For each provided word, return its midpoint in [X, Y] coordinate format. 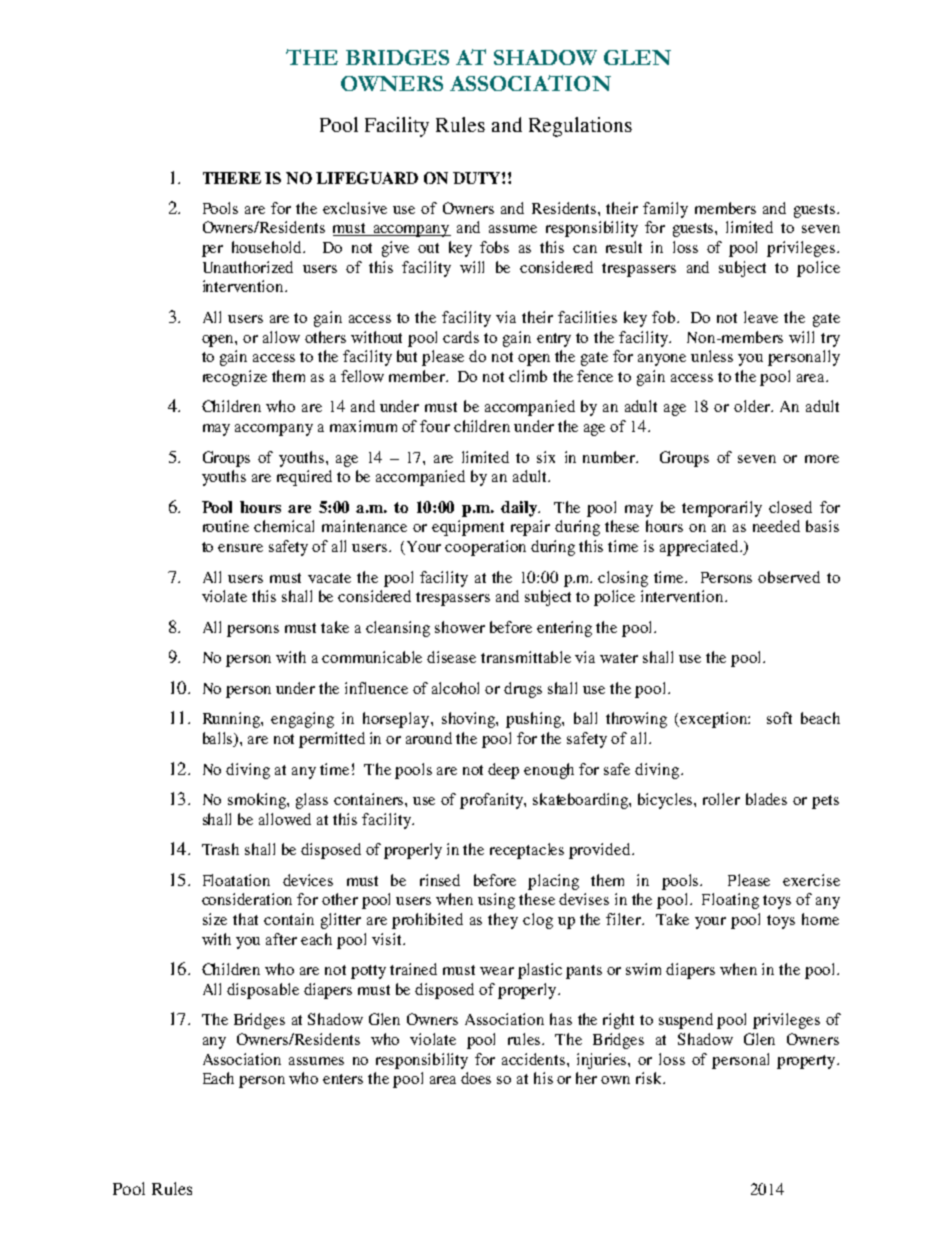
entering [564, 629]
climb [528, 376]
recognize [235, 378]
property [807, 1062]
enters [343, 1079]
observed [789, 577]
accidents [535, 1059]
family [665, 210]
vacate [329, 578]
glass [312, 801]
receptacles [527, 851]
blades [766, 799]
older [753, 406]
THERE [232, 178]
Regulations [580, 127]
